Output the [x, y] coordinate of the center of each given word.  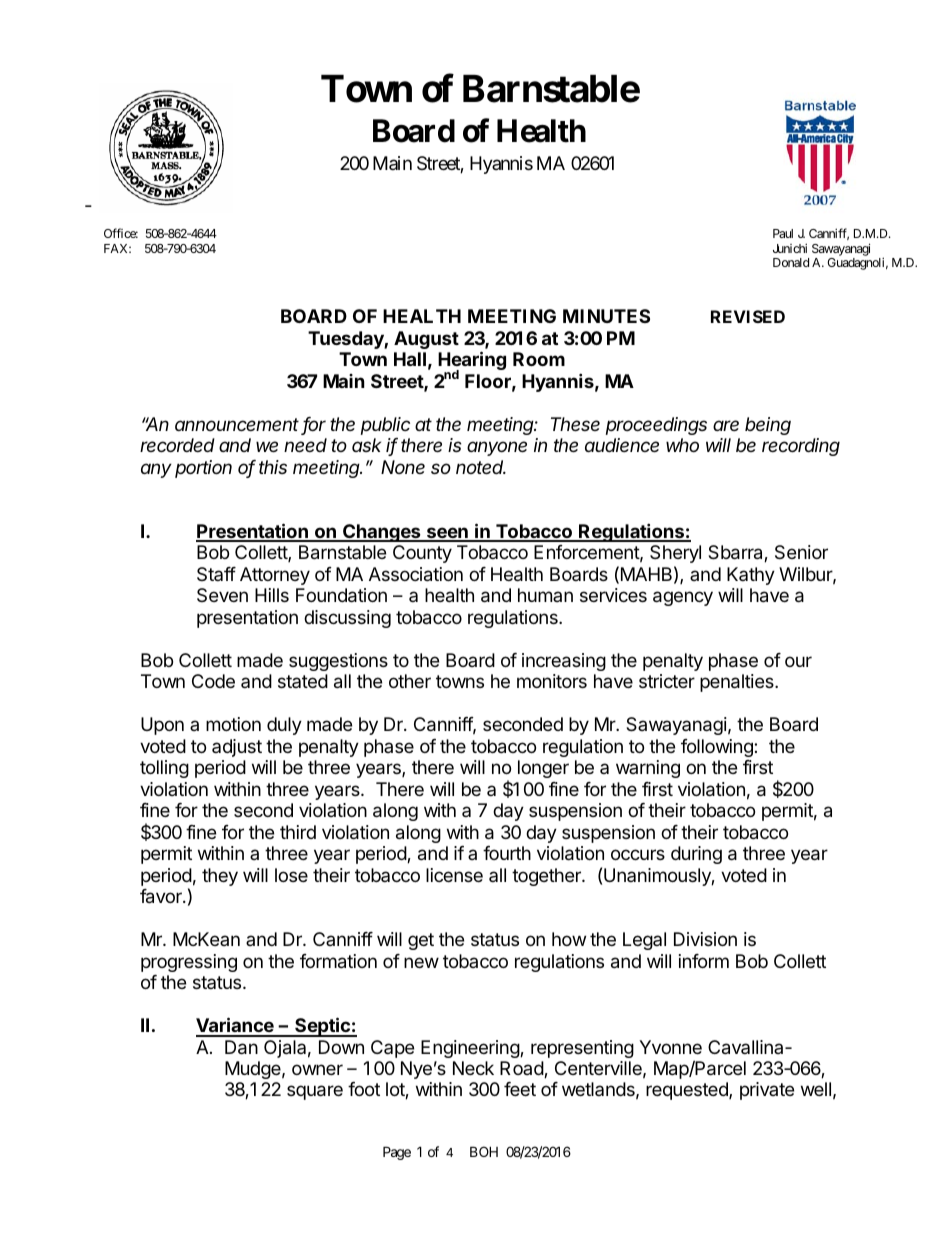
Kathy [751, 576]
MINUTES [606, 316]
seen [447, 534]
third [298, 832]
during [696, 855]
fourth [507, 853]
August [426, 340]
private [767, 1091]
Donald [791, 262]
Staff [216, 574]
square [315, 1092]
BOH [484, 1151]
